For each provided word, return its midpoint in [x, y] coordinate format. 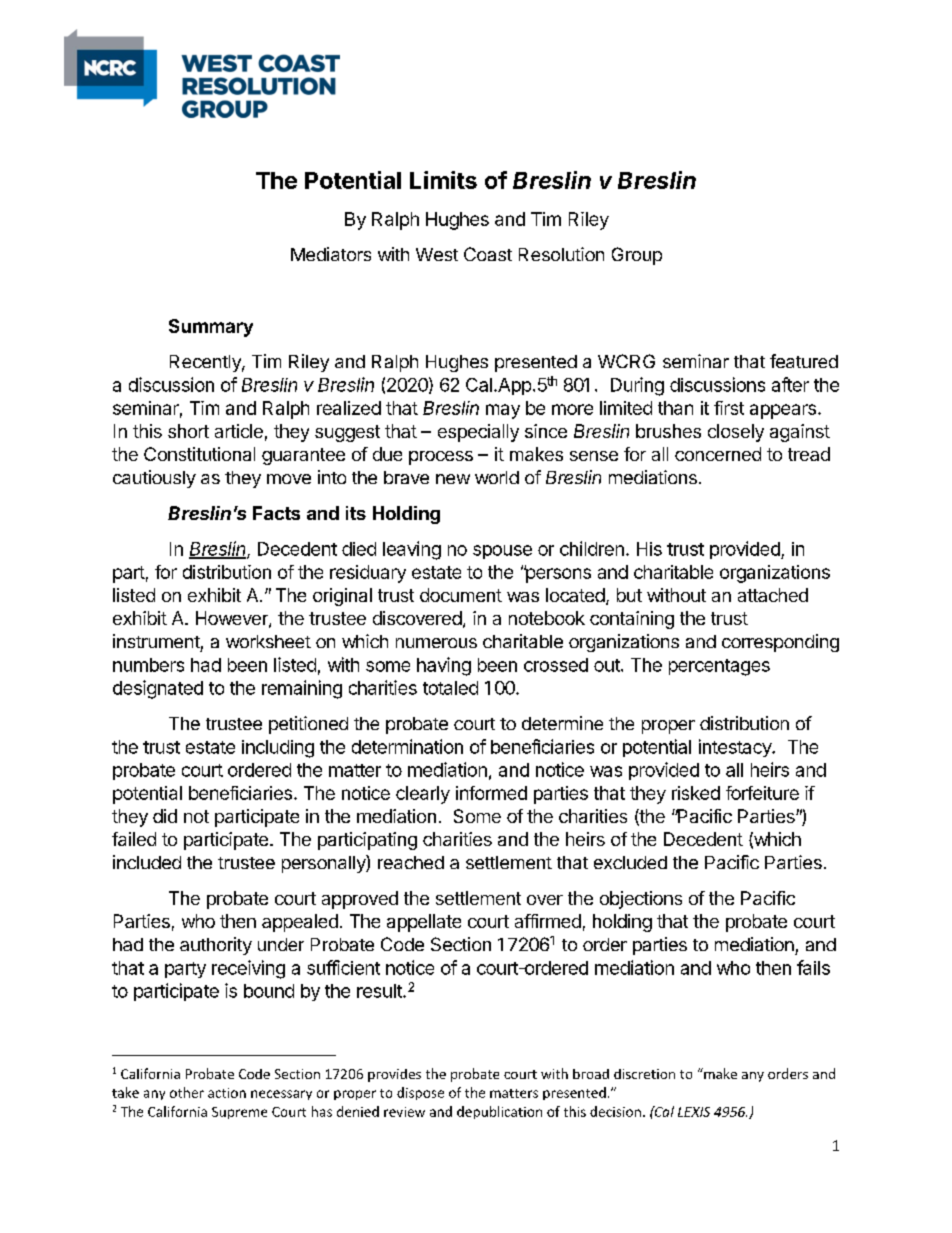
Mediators [331, 254]
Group [637, 256]
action [227, 1093]
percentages [719, 667]
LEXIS [694, 1112]
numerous [436, 643]
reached [411, 862]
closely [736, 433]
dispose [420, 1093]
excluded [630, 862]
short [188, 431]
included [147, 862]
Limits [443, 180]
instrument [156, 641]
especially [478, 433]
